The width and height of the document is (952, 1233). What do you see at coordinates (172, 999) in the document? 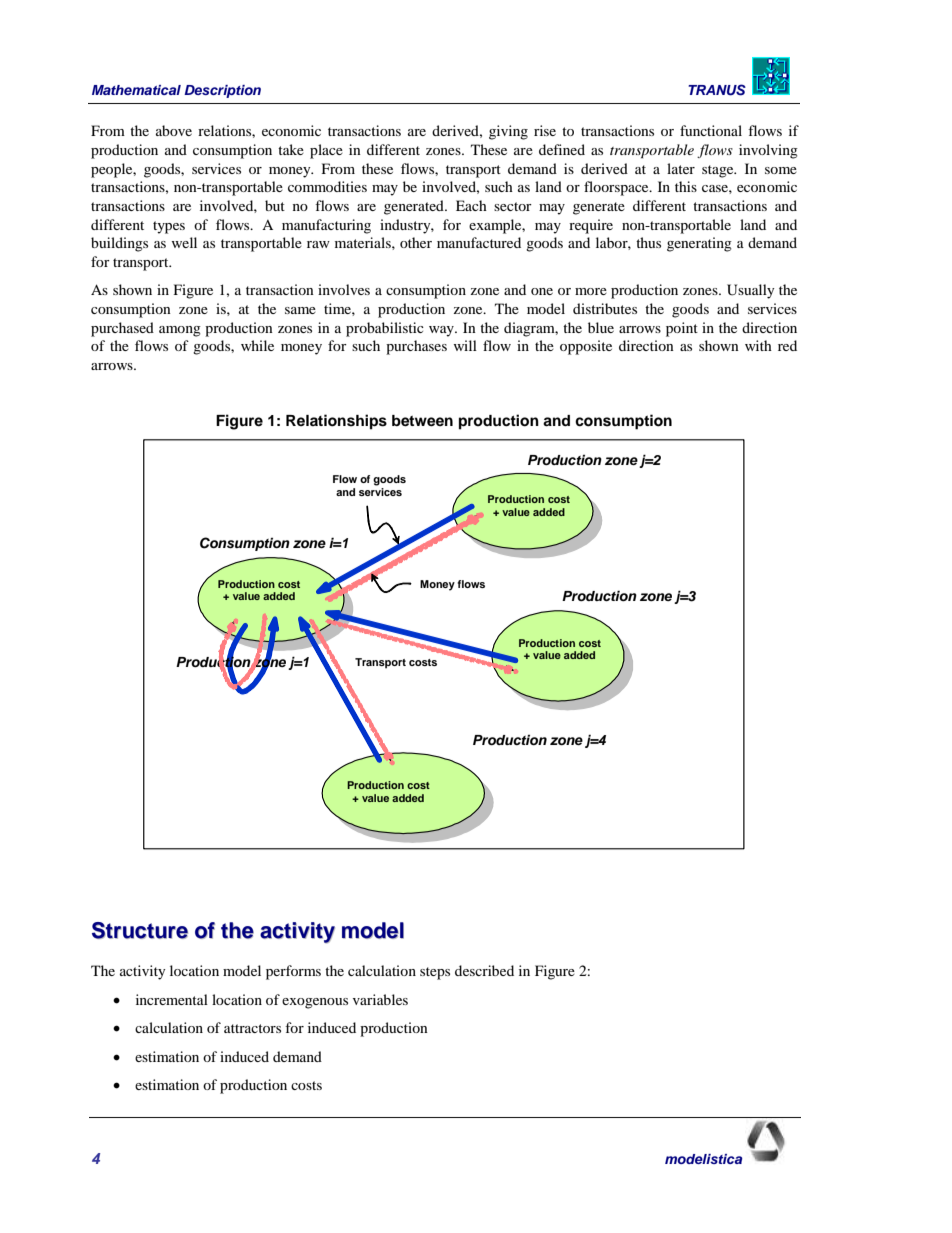
I see `incremental` at bounding box center [172, 999].
